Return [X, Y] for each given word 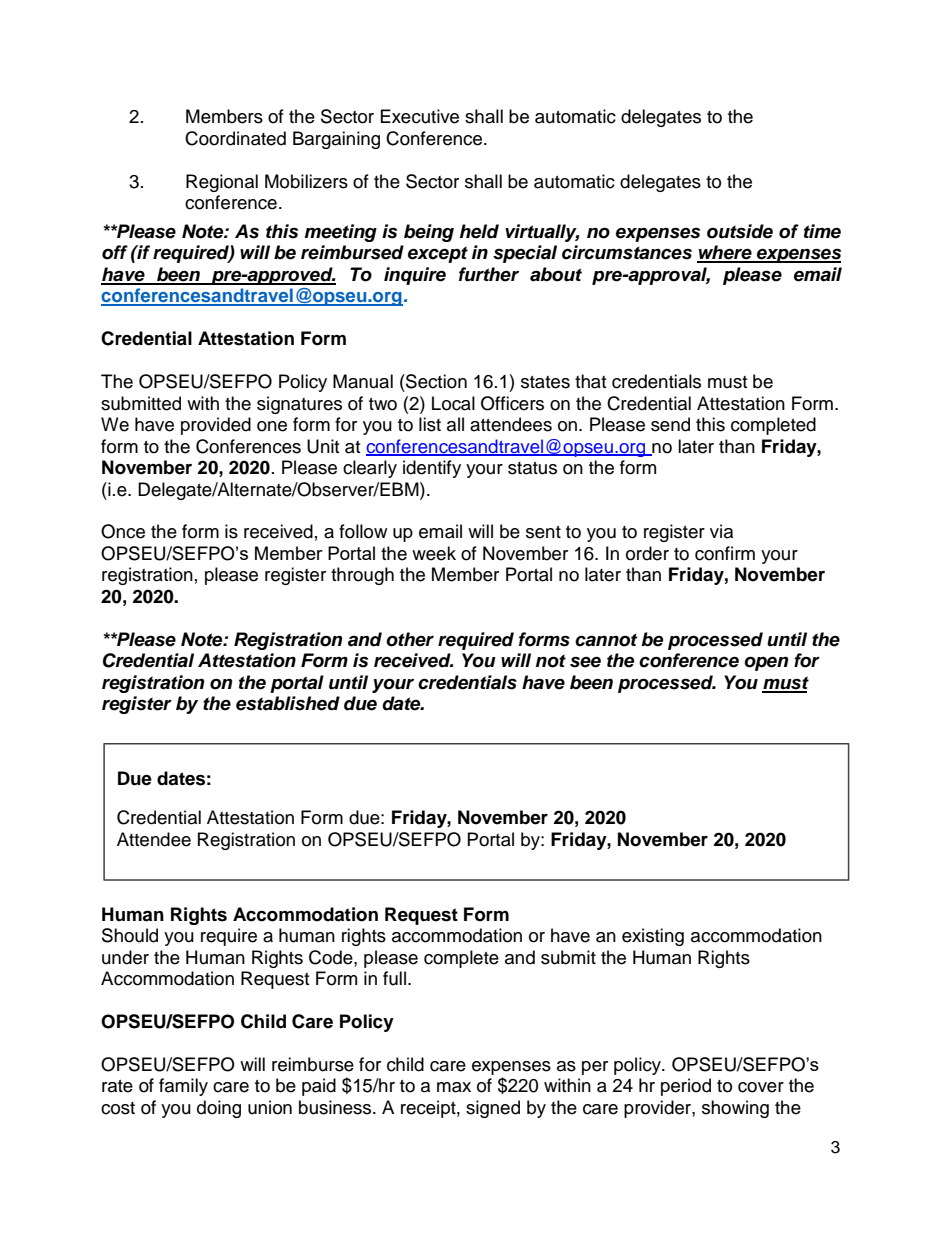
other [410, 639]
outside [740, 231]
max [454, 1087]
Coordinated [235, 138]
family [183, 1087]
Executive [420, 116]
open [766, 664]
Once [123, 531]
